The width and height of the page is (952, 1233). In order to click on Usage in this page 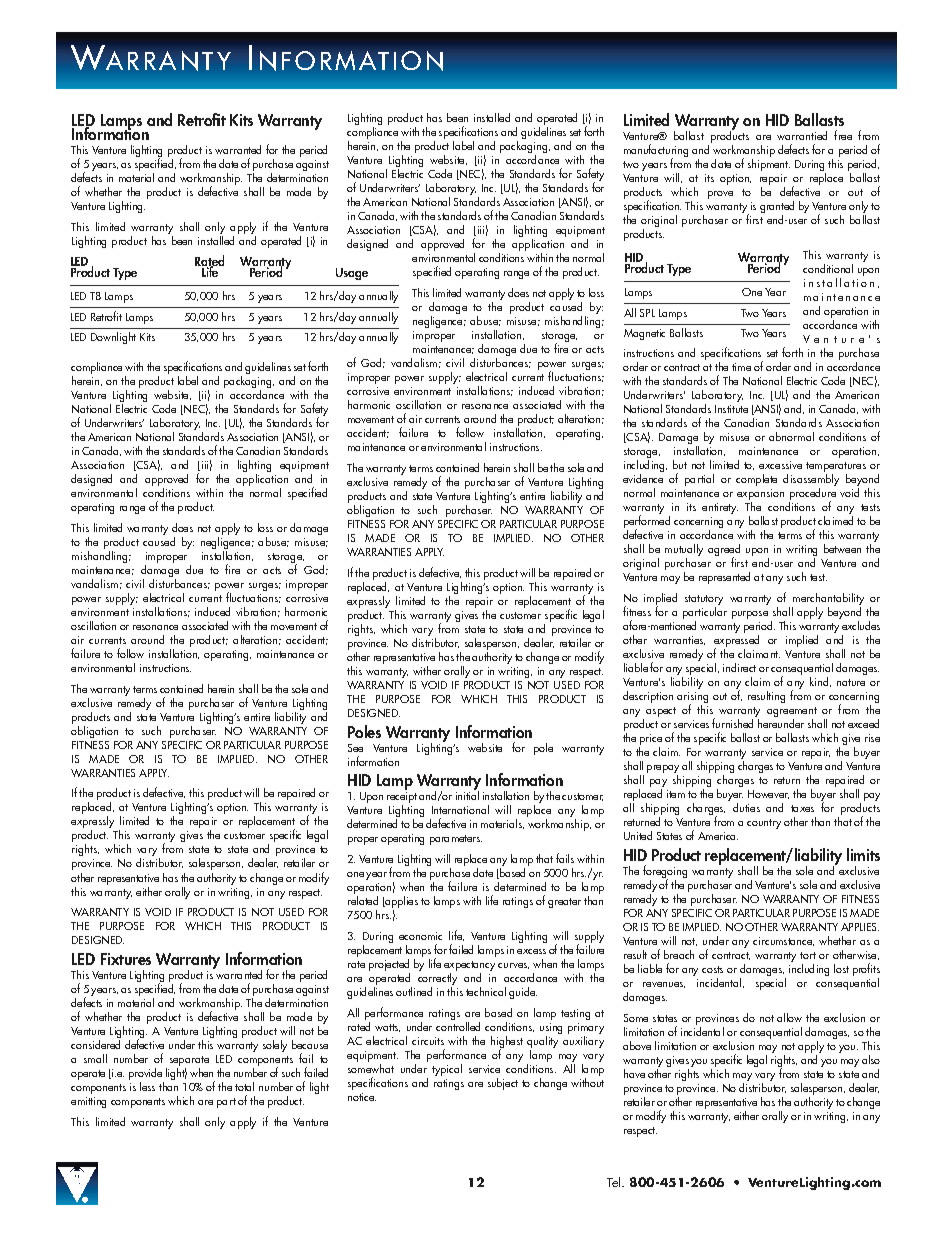, I will do `click(352, 274)`.
